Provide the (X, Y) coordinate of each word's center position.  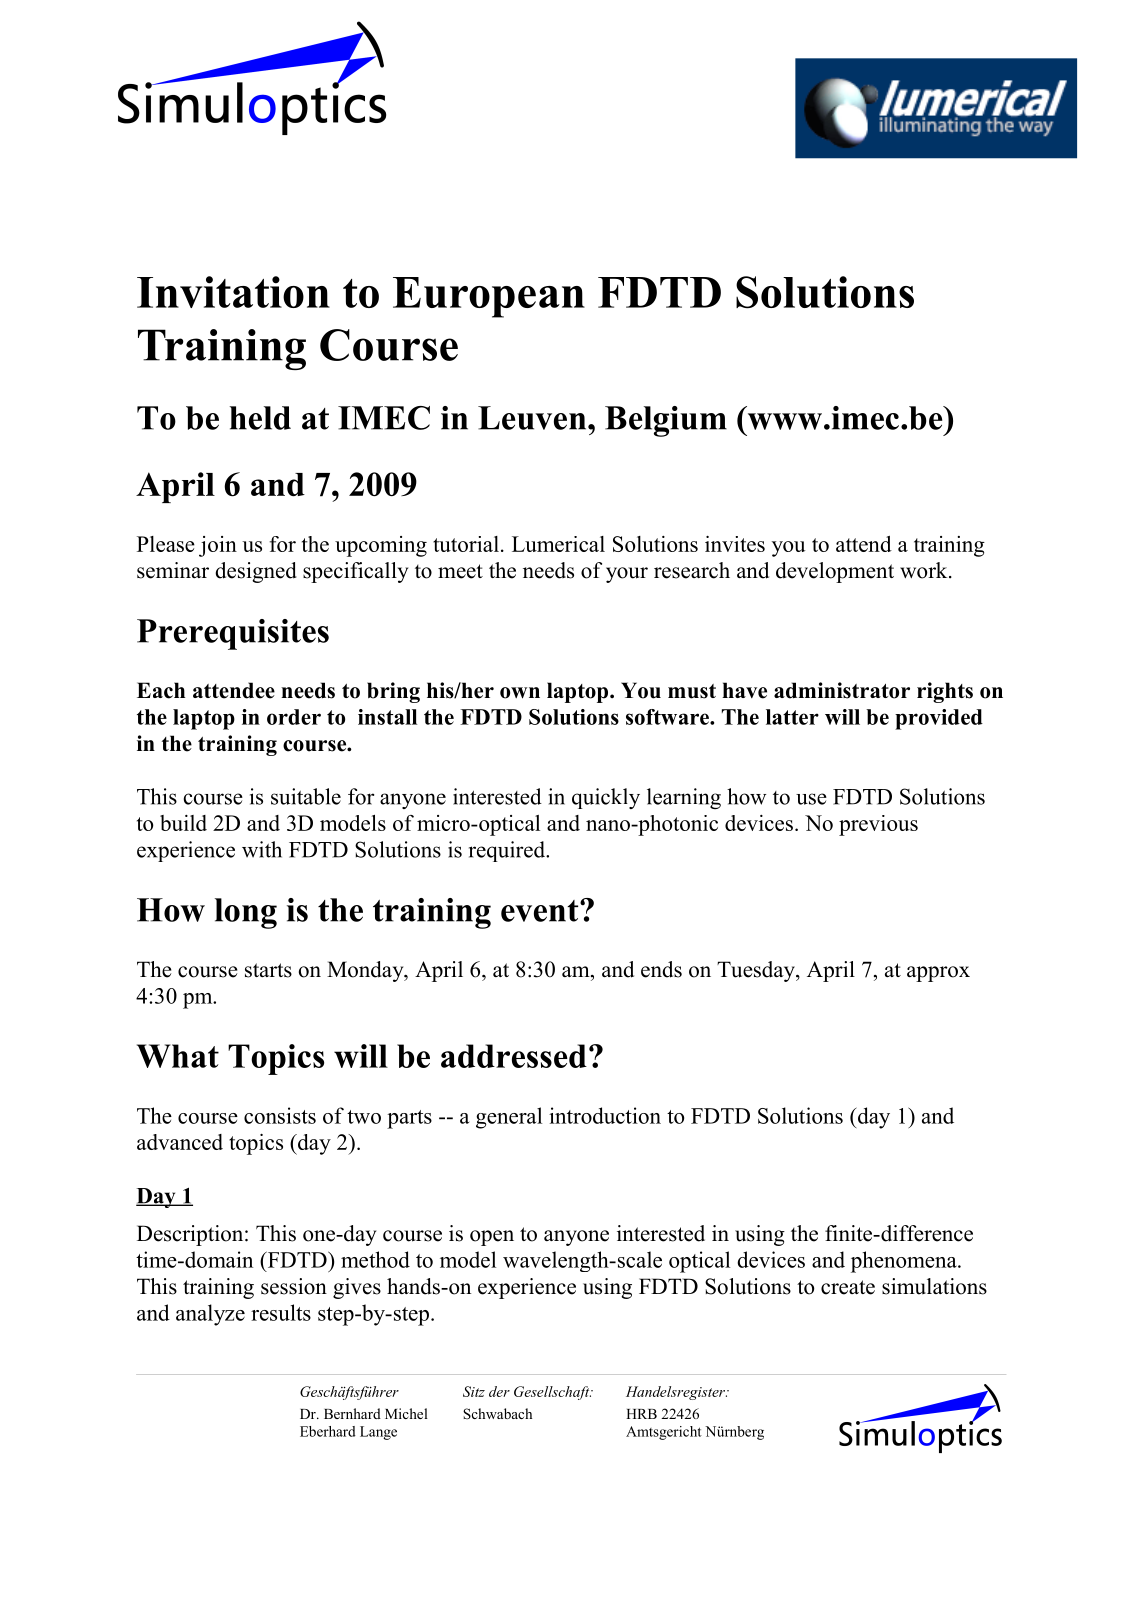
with (262, 849)
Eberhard (328, 1431)
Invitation (233, 292)
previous (878, 825)
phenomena (905, 1262)
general (509, 1118)
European (489, 297)
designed (256, 572)
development (835, 572)
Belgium (666, 421)
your (627, 575)
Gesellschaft (553, 1393)
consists (280, 1115)
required (508, 851)
